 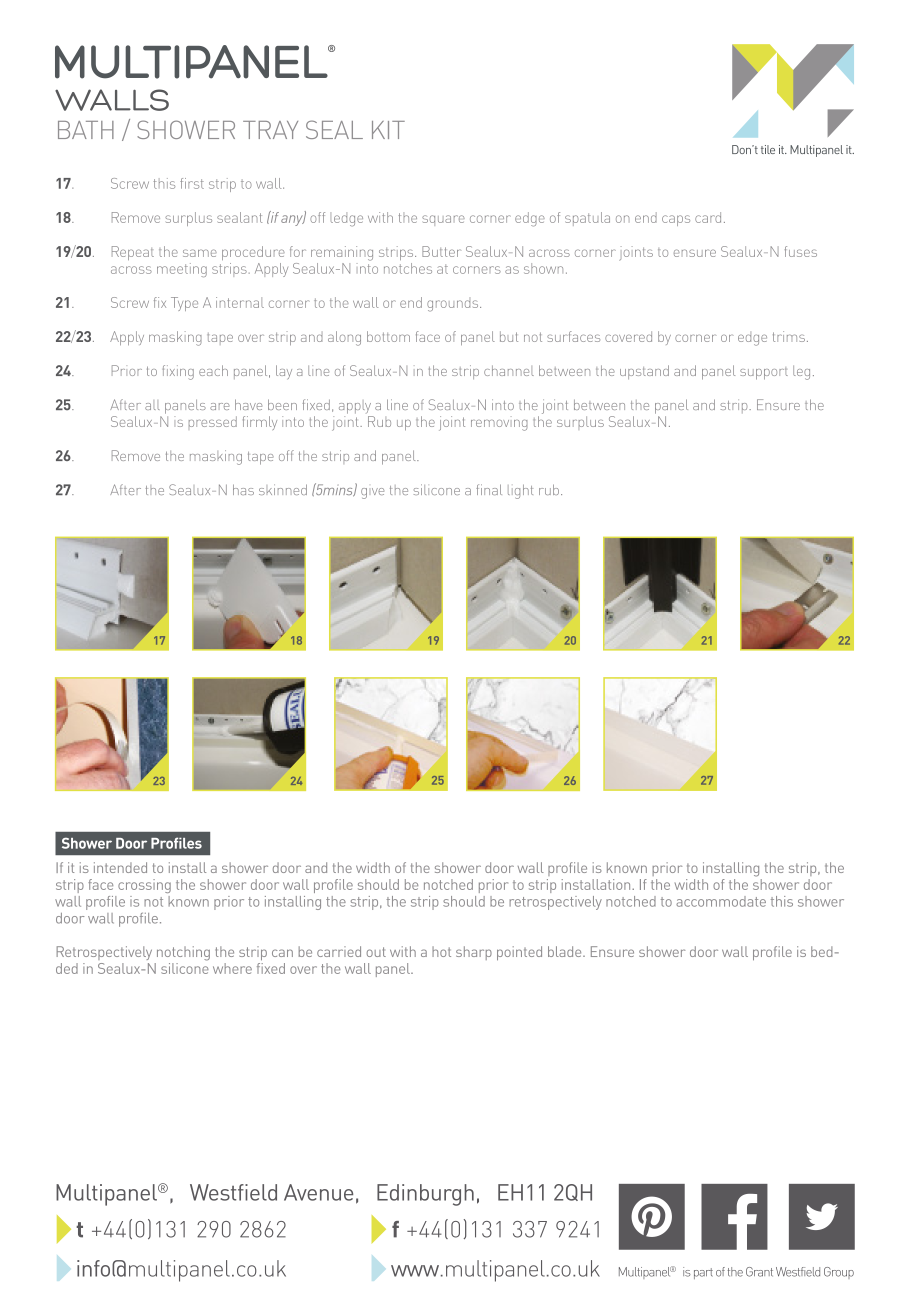 I want to click on accommodate, so click(x=721, y=901).
